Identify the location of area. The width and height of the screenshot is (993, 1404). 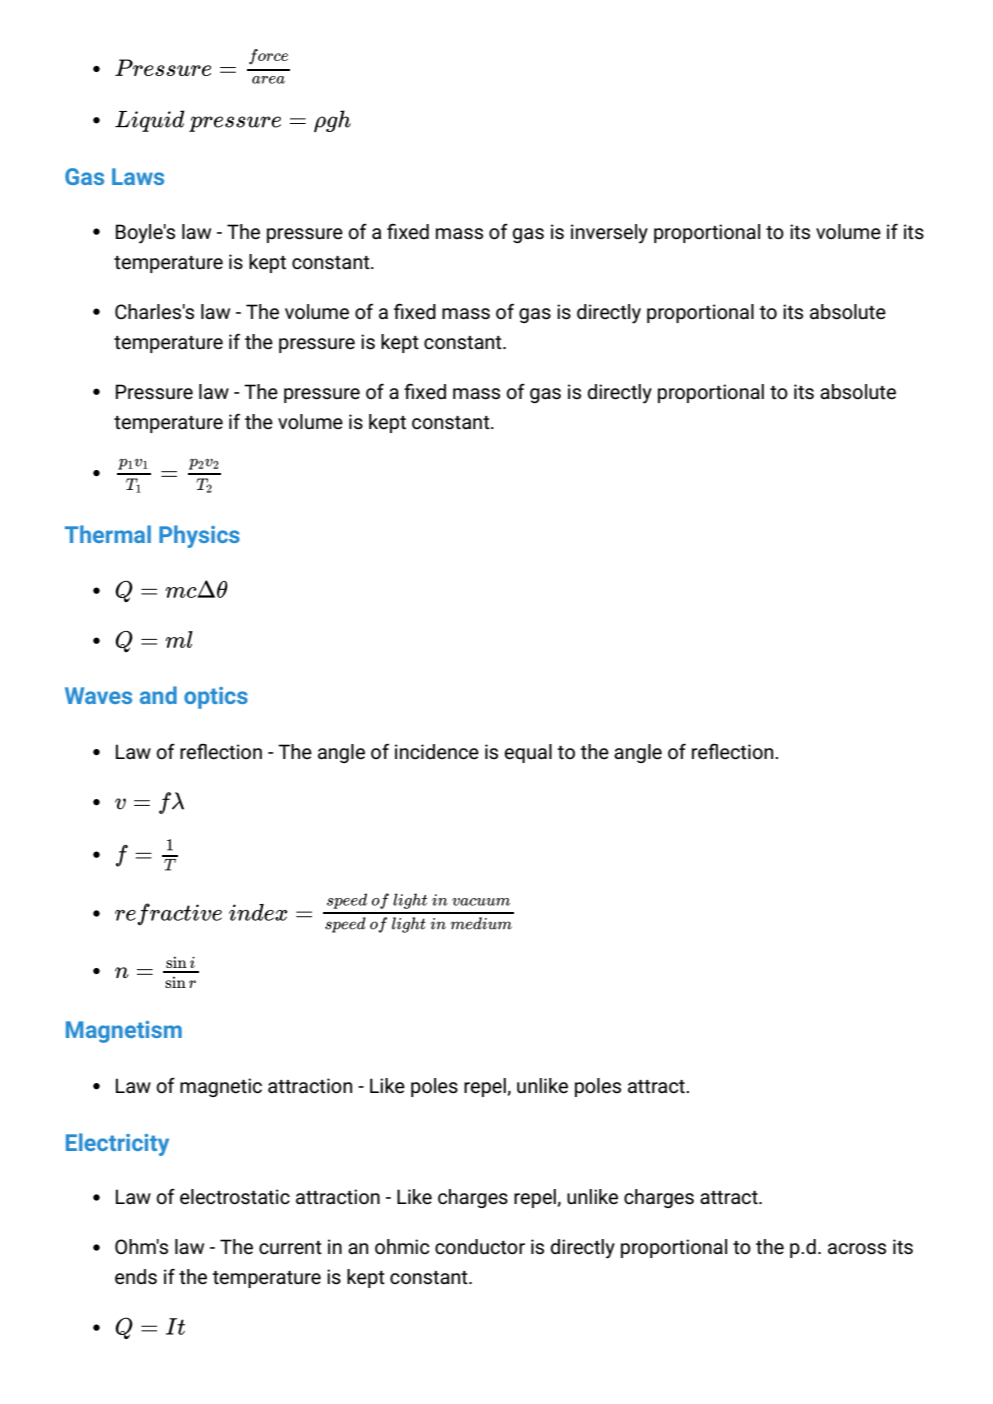
(268, 80).
